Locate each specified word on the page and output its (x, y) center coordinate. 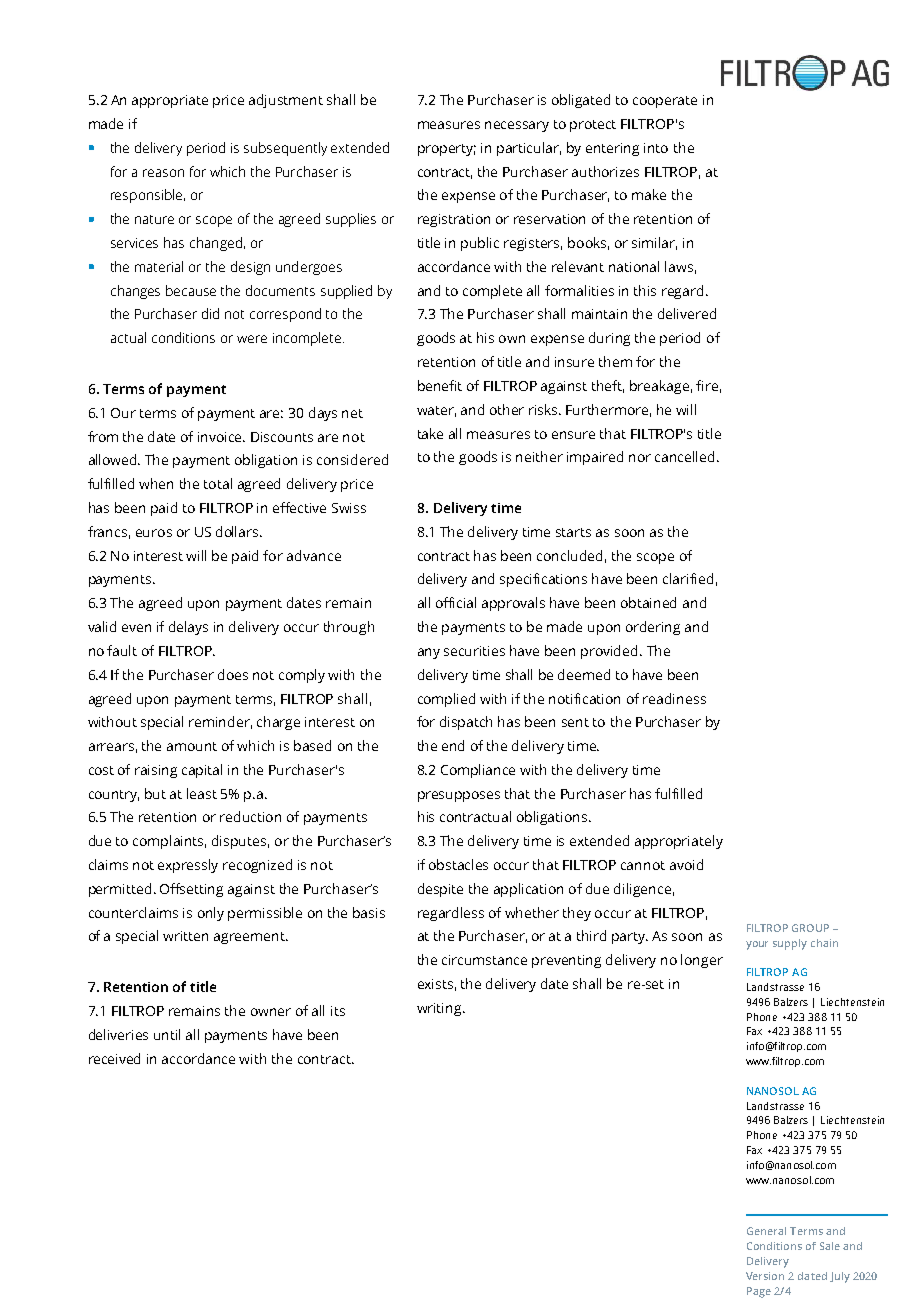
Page (759, 1292)
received (114, 1058)
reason (163, 173)
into (656, 148)
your (757, 945)
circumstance (484, 960)
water (436, 411)
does (233, 674)
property (447, 150)
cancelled (686, 456)
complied (446, 700)
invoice (221, 437)
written (185, 936)
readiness (674, 698)
